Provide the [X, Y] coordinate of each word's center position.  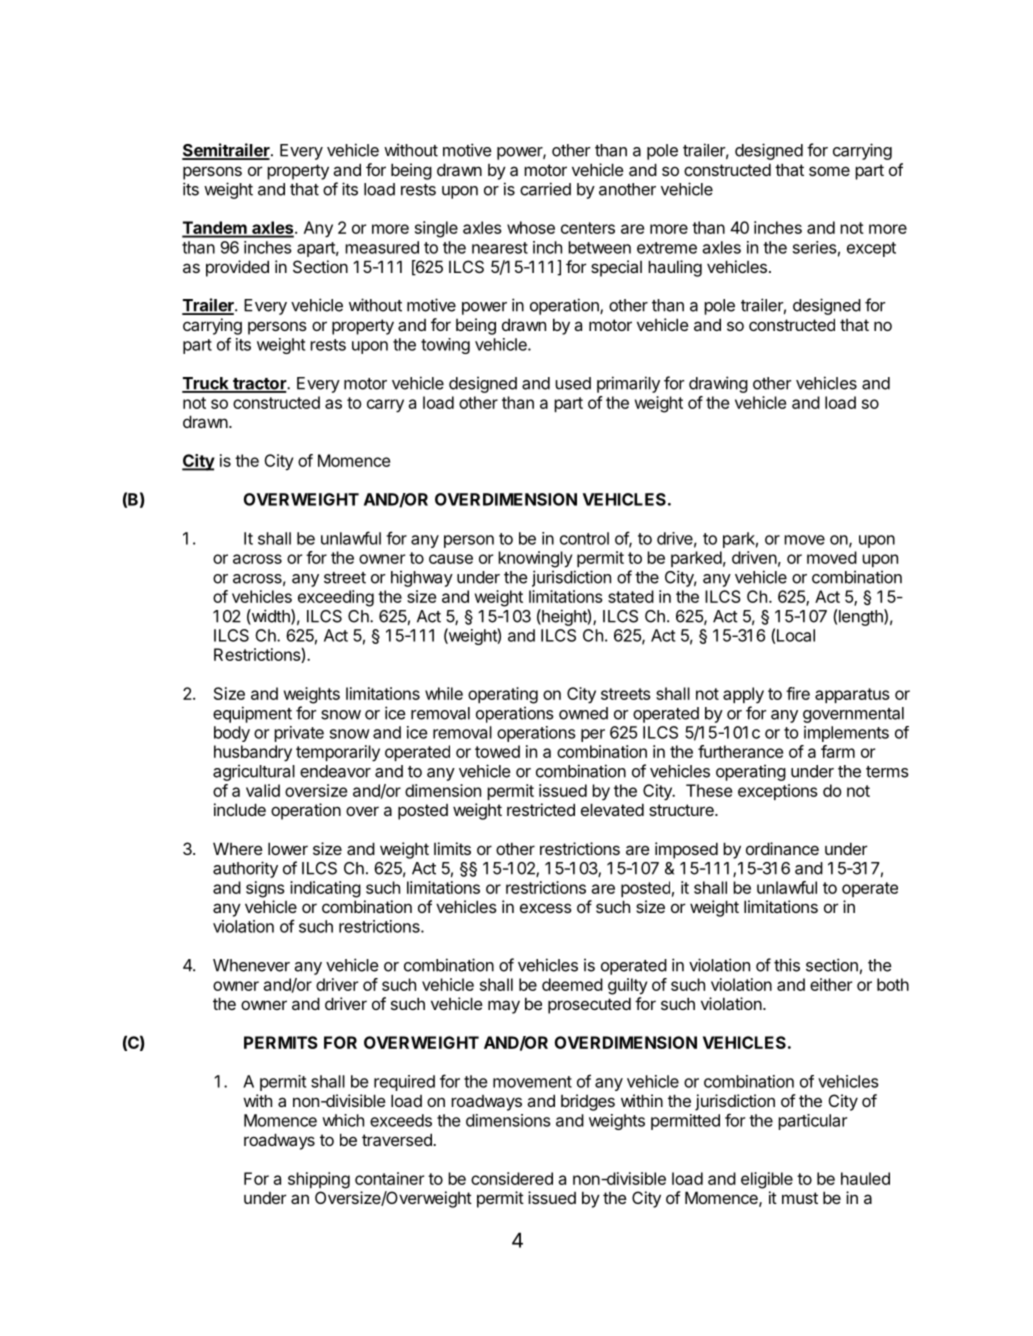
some [829, 171]
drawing [718, 384]
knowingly [535, 559]
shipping [319, 1180]
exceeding [336, 598]
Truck [206, 384]
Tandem [215, 229]
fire [798, 693]
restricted [541, 809]
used [573, 383]
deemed [572, 984]
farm [838, 751]
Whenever [251, 965]
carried [545, 189]
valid [263, 790]
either [831, 984]
